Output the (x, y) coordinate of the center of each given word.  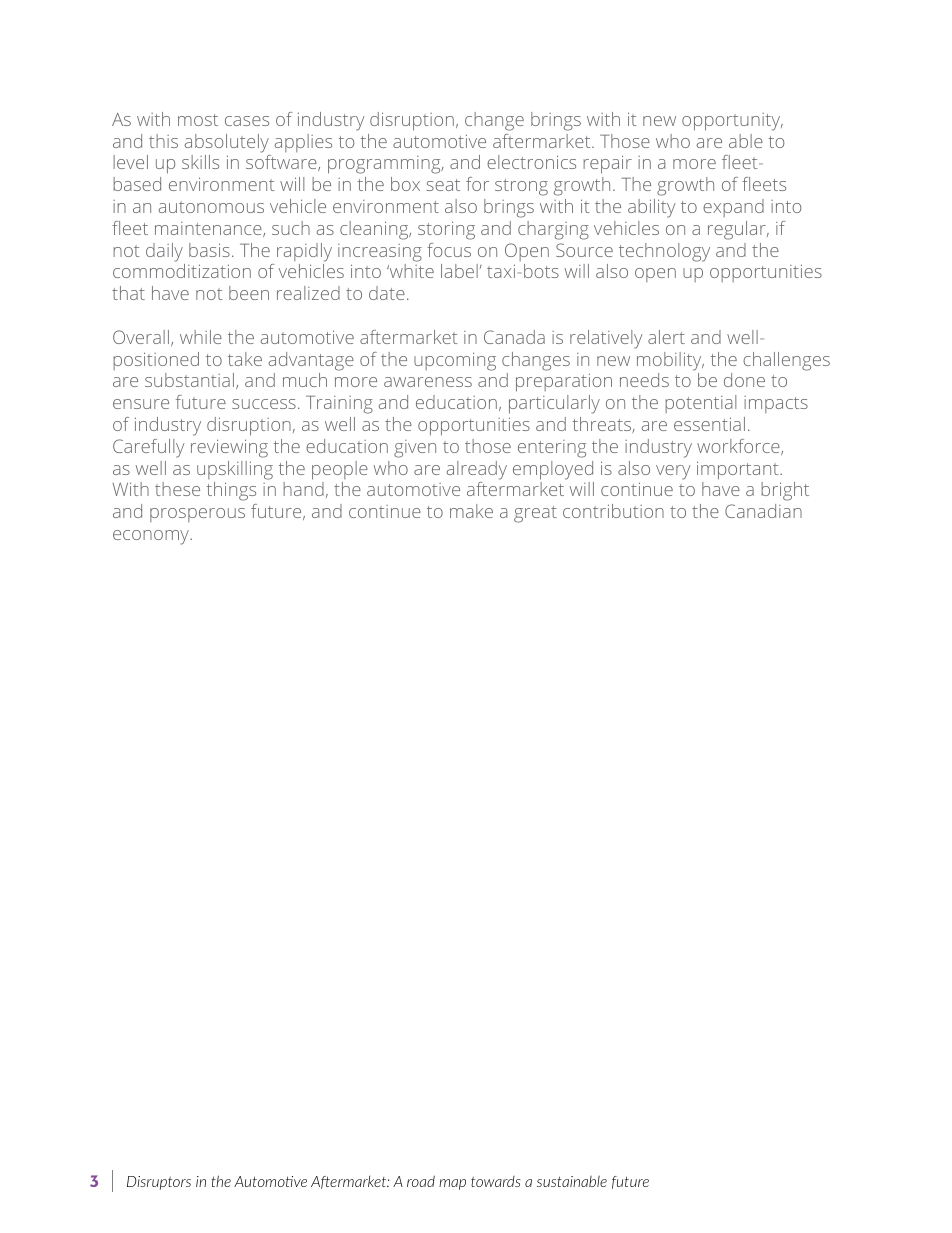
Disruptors (159, 1183)
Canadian (763, 511)
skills (200, 162)
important (739, 470)
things (231, 491)
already (477, 470)
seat (443, 185)
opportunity (732, 122)
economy (152, 537)
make (471, 511)
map (452, 1184)
